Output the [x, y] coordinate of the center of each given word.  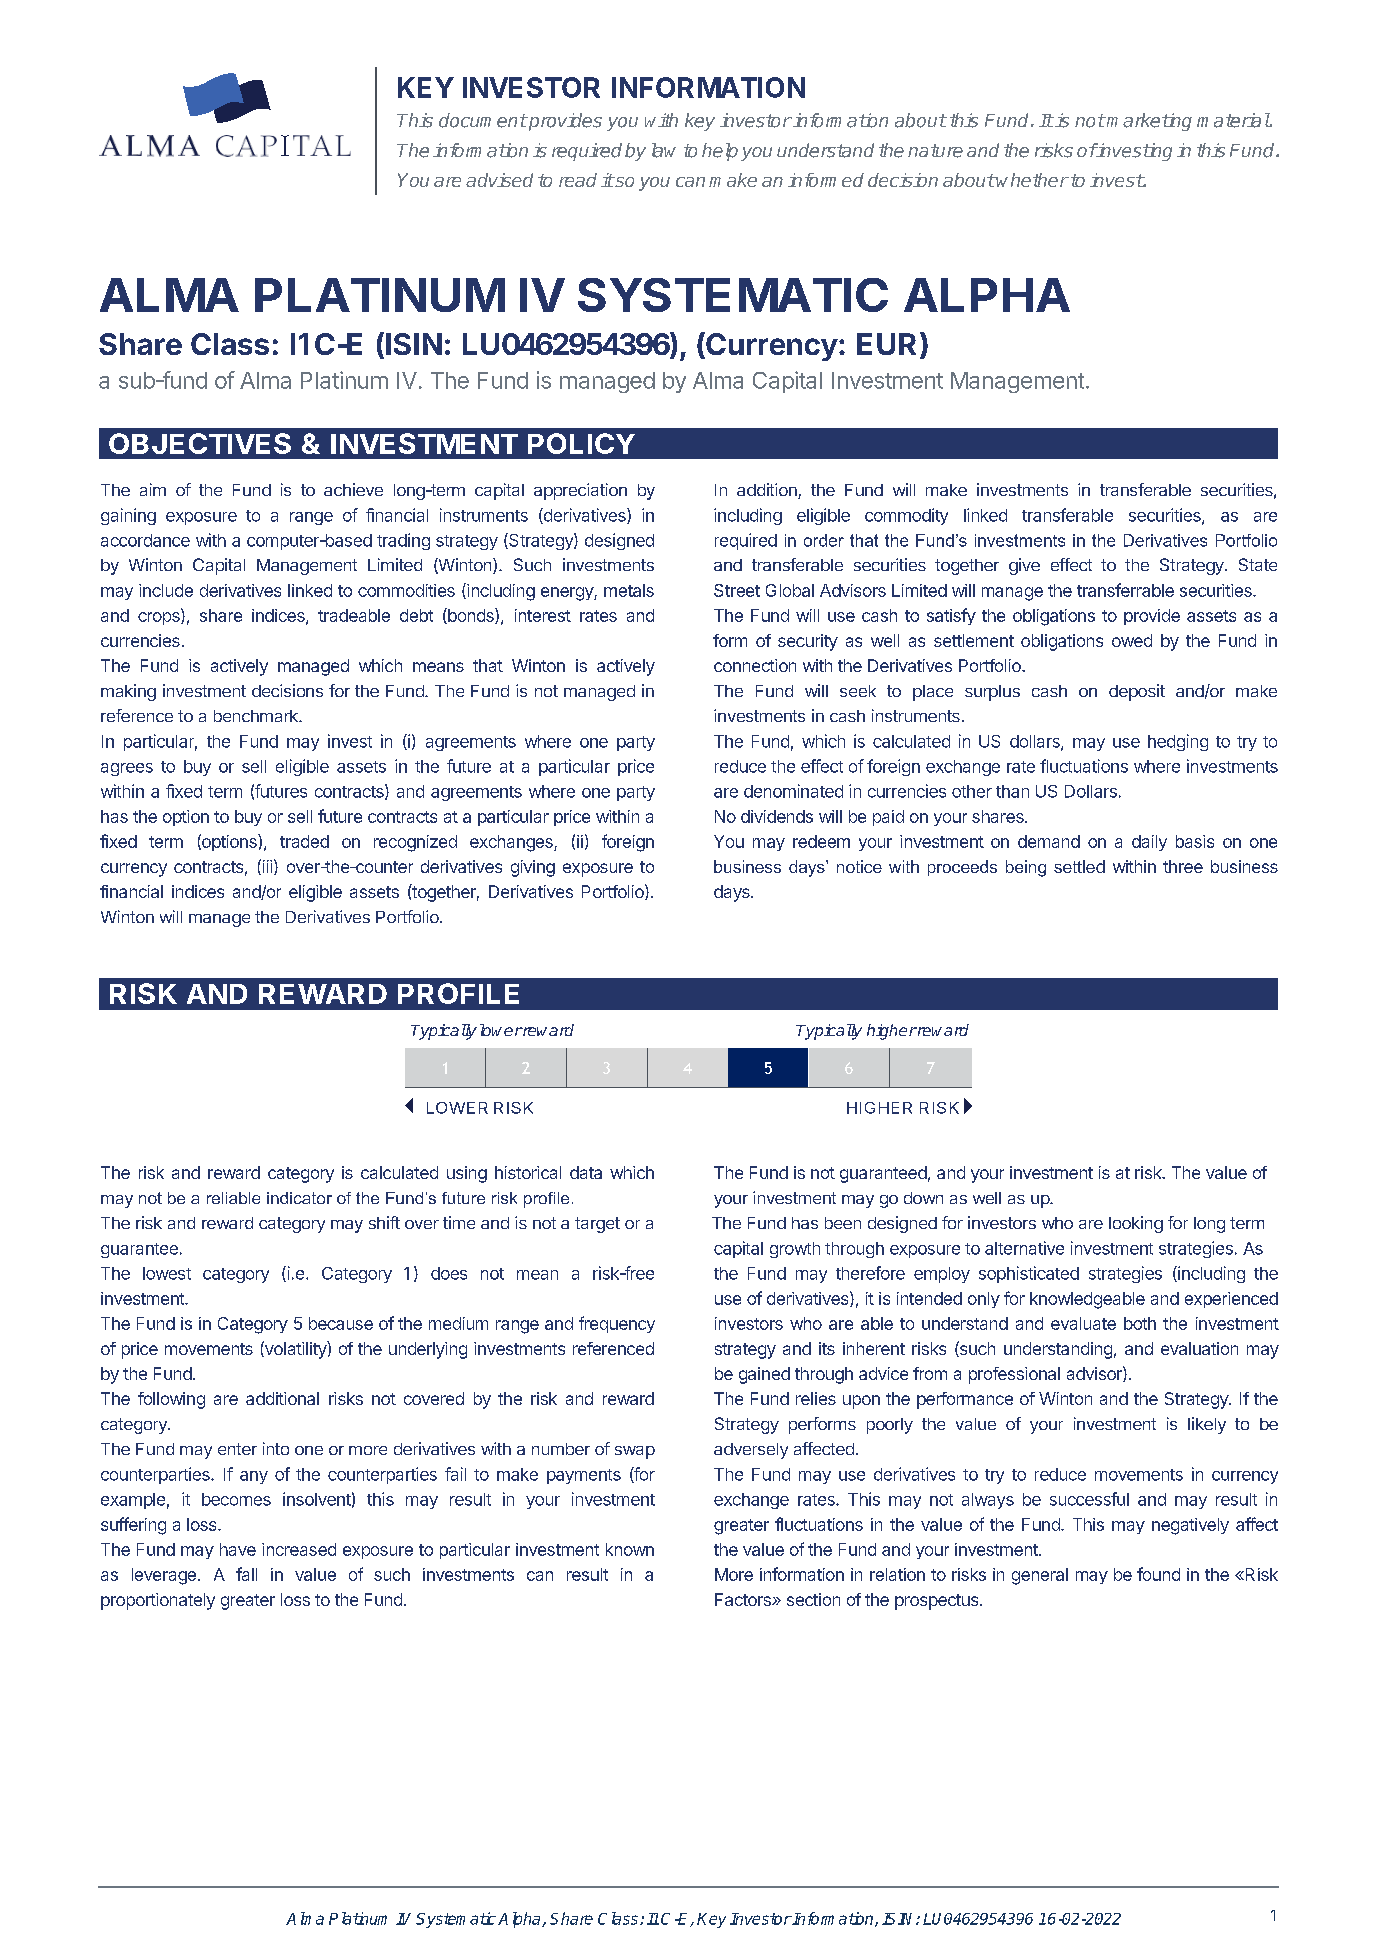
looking [1136, 1224]
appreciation [580, 491]
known [630, 1549]
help [720, 152]
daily [1149, 843]
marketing [1148, 122]
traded [304, 841]
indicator [299, 1198]
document [483, 120]
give [1024, 566]
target [597, 1225]
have [238, 1549]
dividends [777, 816]
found [1158, 1574]
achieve [353, 489]
